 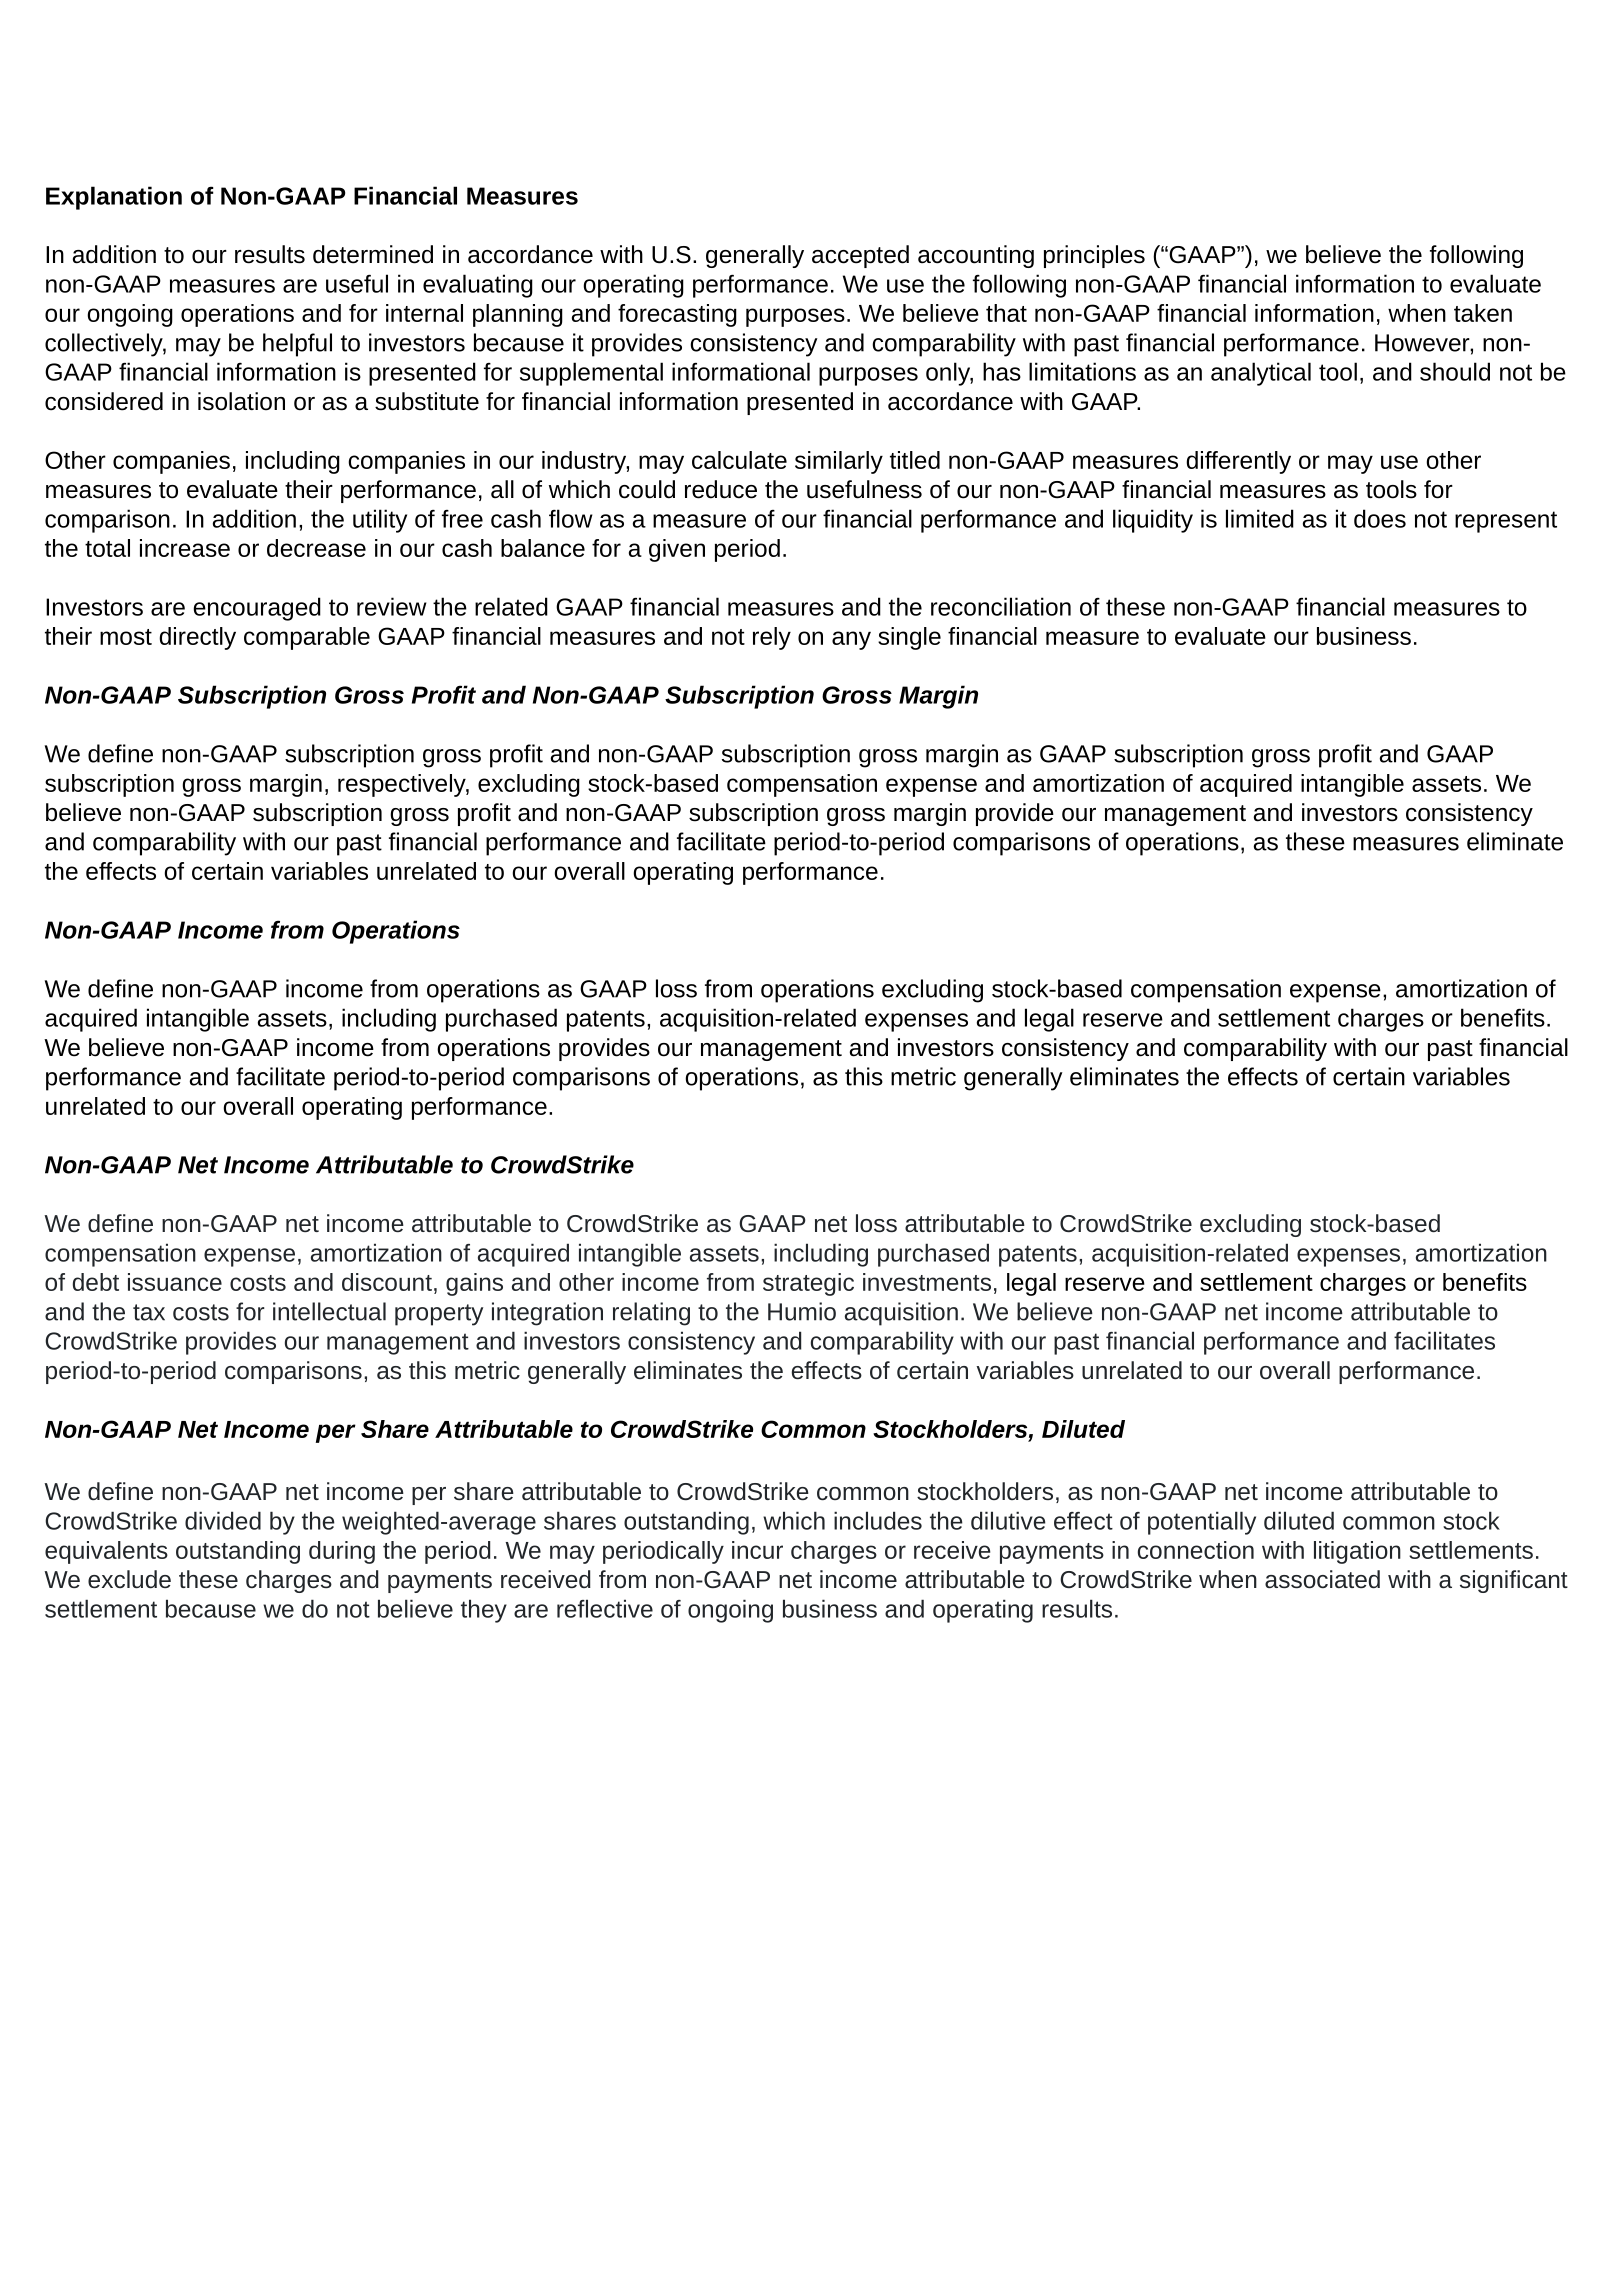 What do you see at coordinates (342, 1552) in the document?
I see `during` at bounding box center [342, 1552].
